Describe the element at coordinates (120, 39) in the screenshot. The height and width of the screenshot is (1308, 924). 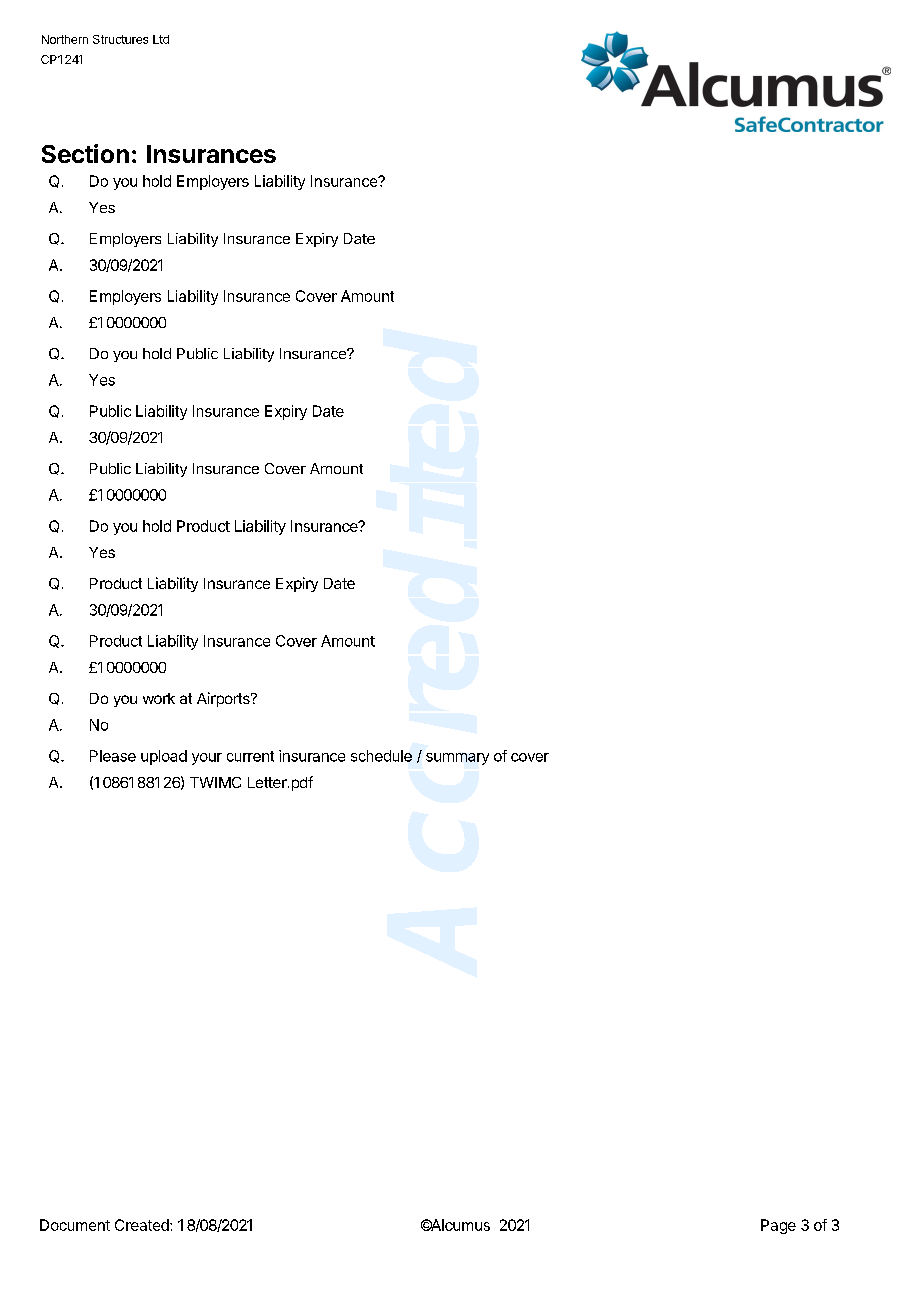
I see `Structures` at that location.
